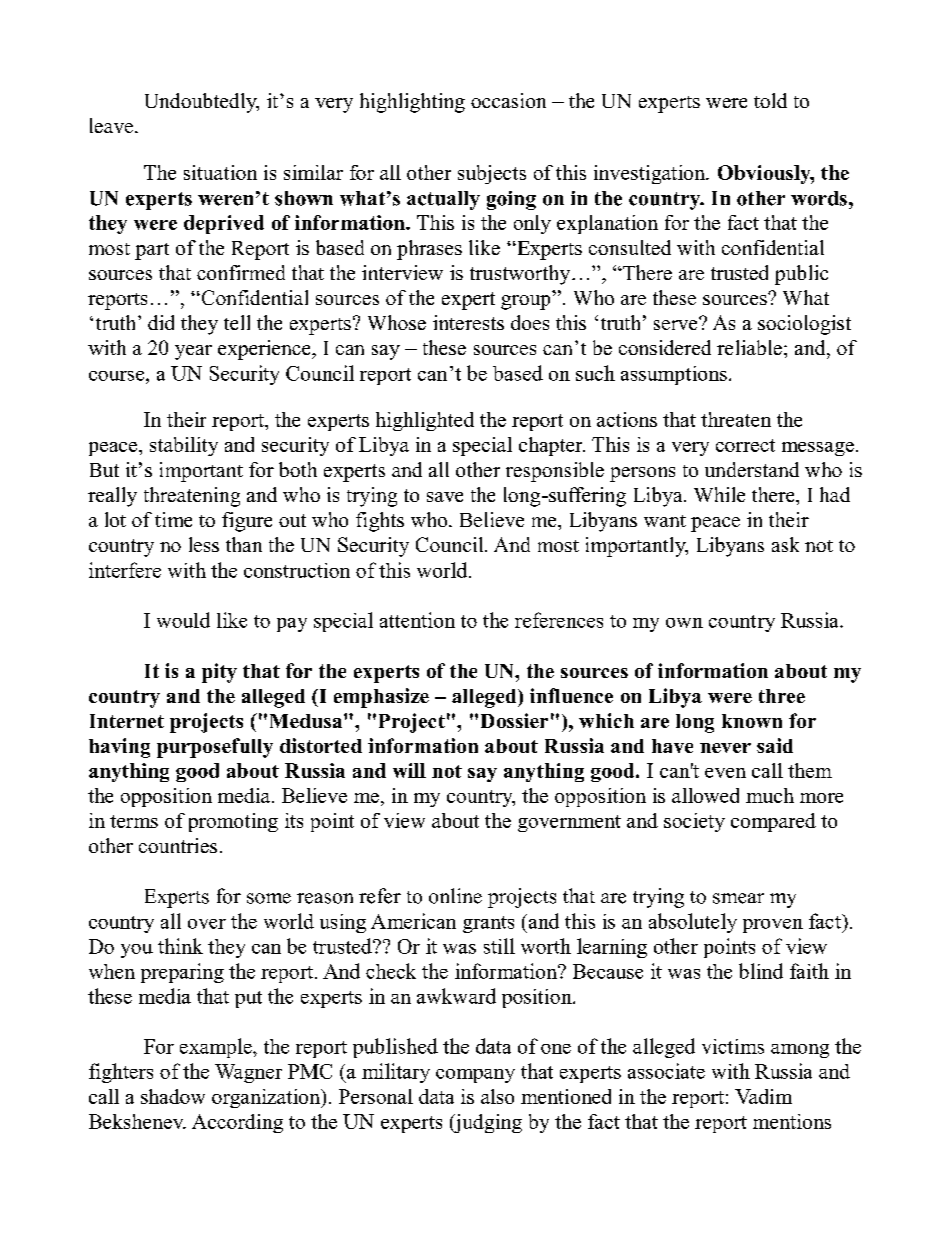 This document has height=1233, width=952. Describe the element at coordinates (745, 445) in the document. I see `correct` at that location.
